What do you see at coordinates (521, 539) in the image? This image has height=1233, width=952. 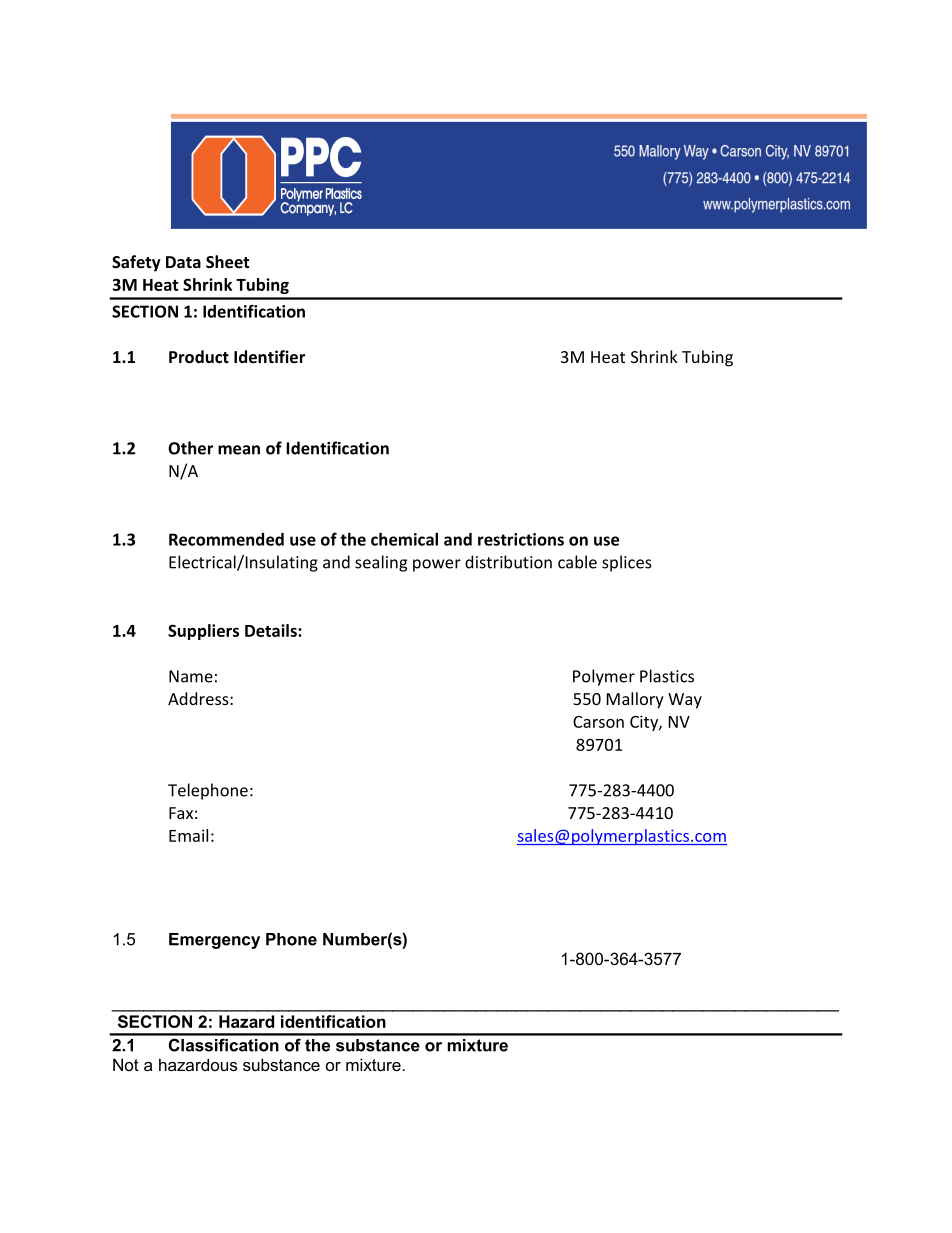 I see `restrictions` at bounding box center [521, 539].
